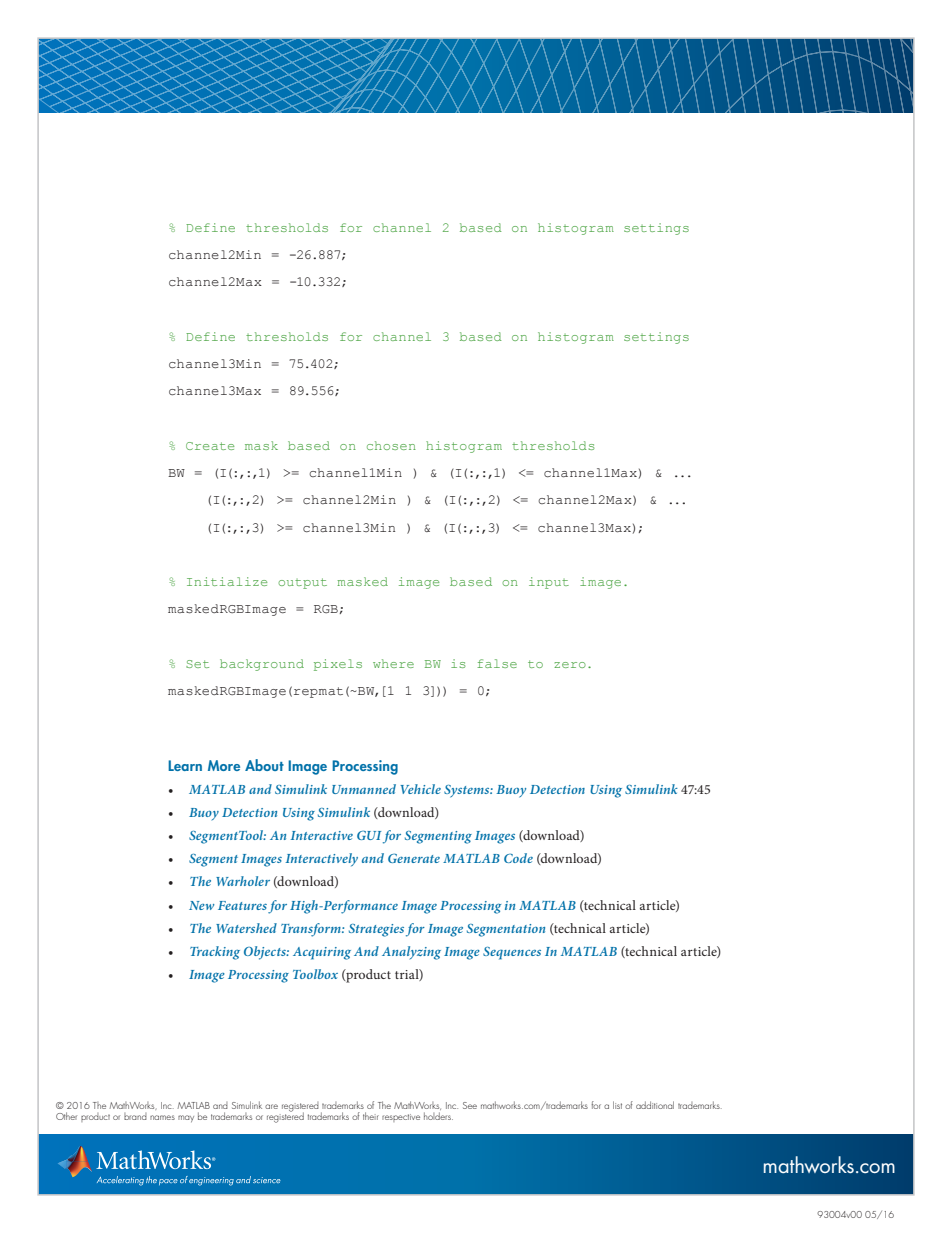 The height and width of the document is (1233, 952). What do you see at coordinates (570, 665) in the document?
I see `zero` at bounding box center [570, 665].
